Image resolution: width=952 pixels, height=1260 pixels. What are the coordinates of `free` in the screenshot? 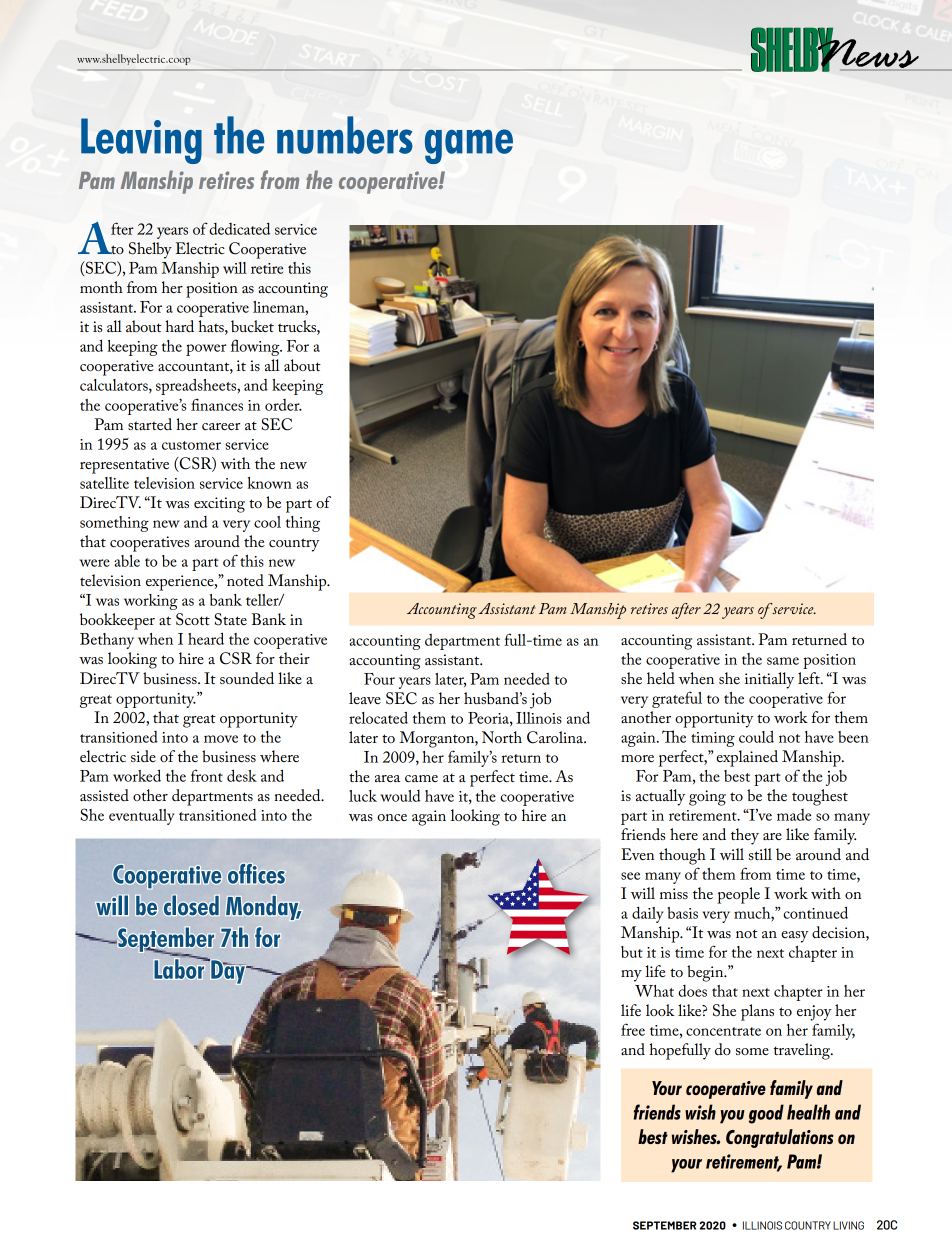 It's located at (633, 1029).
